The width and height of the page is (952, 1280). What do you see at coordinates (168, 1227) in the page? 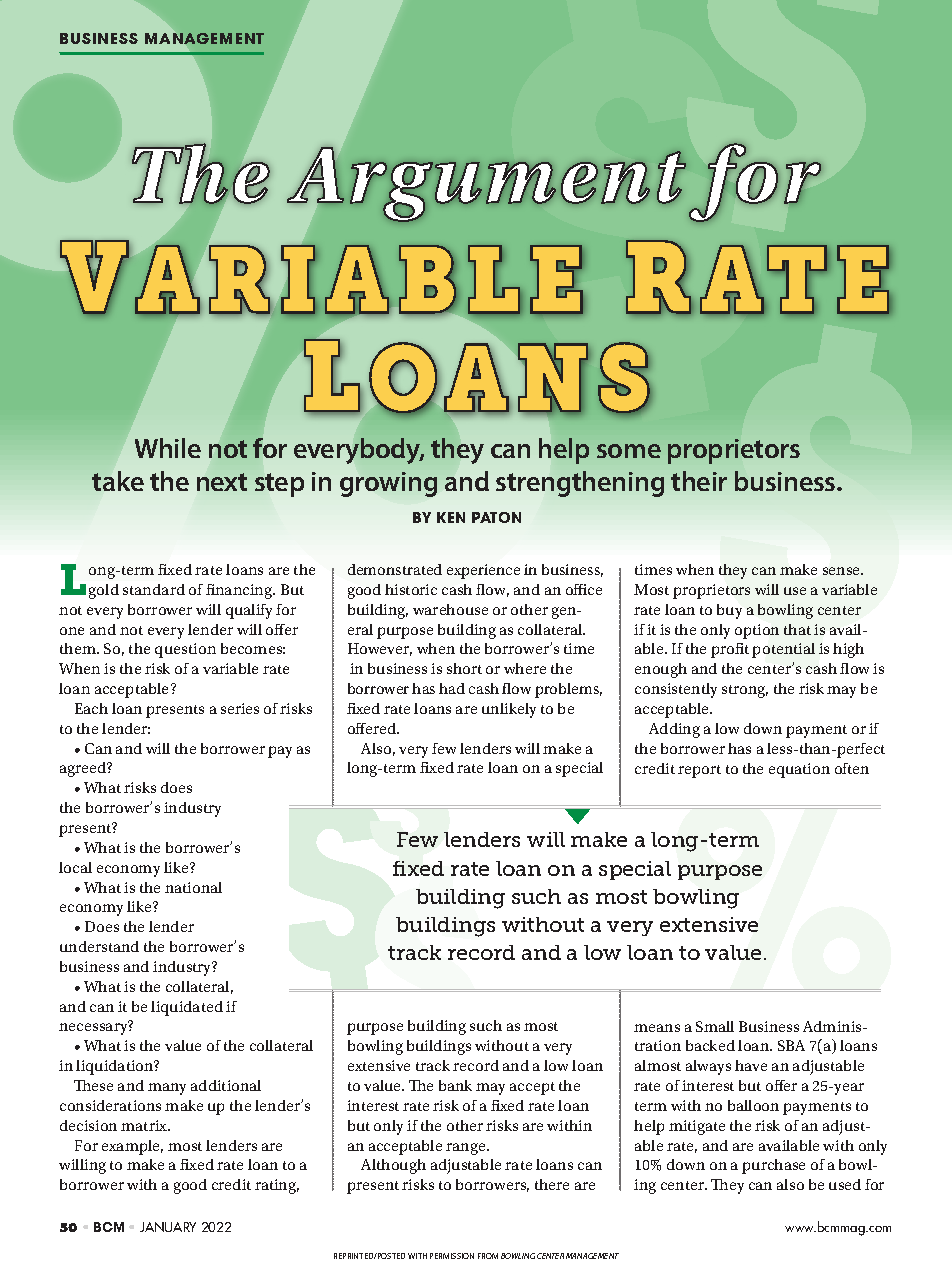
I see `JANUARY` at bounding box center [168, 1227].
